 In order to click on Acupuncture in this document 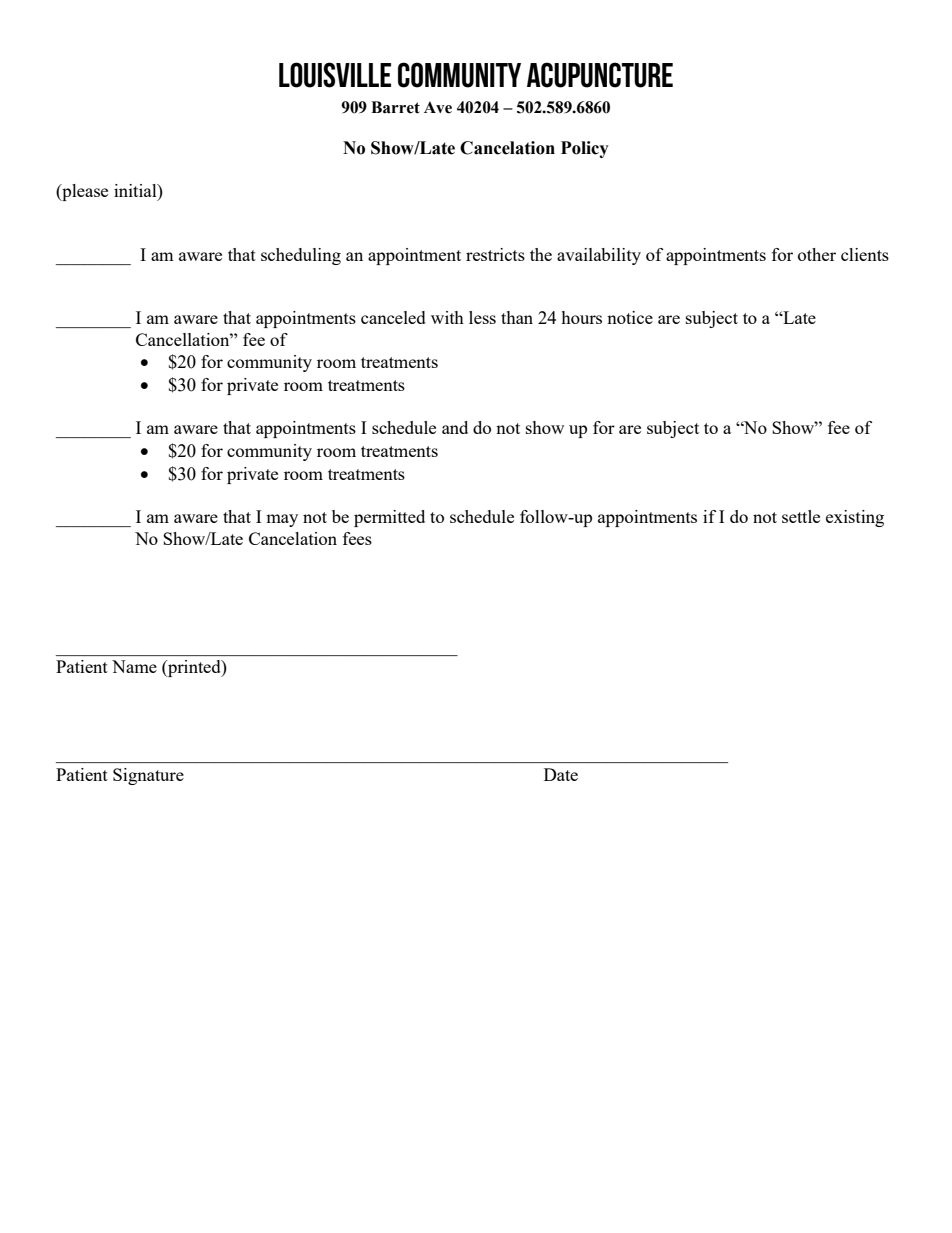, I will do `click(600, 75)`.
